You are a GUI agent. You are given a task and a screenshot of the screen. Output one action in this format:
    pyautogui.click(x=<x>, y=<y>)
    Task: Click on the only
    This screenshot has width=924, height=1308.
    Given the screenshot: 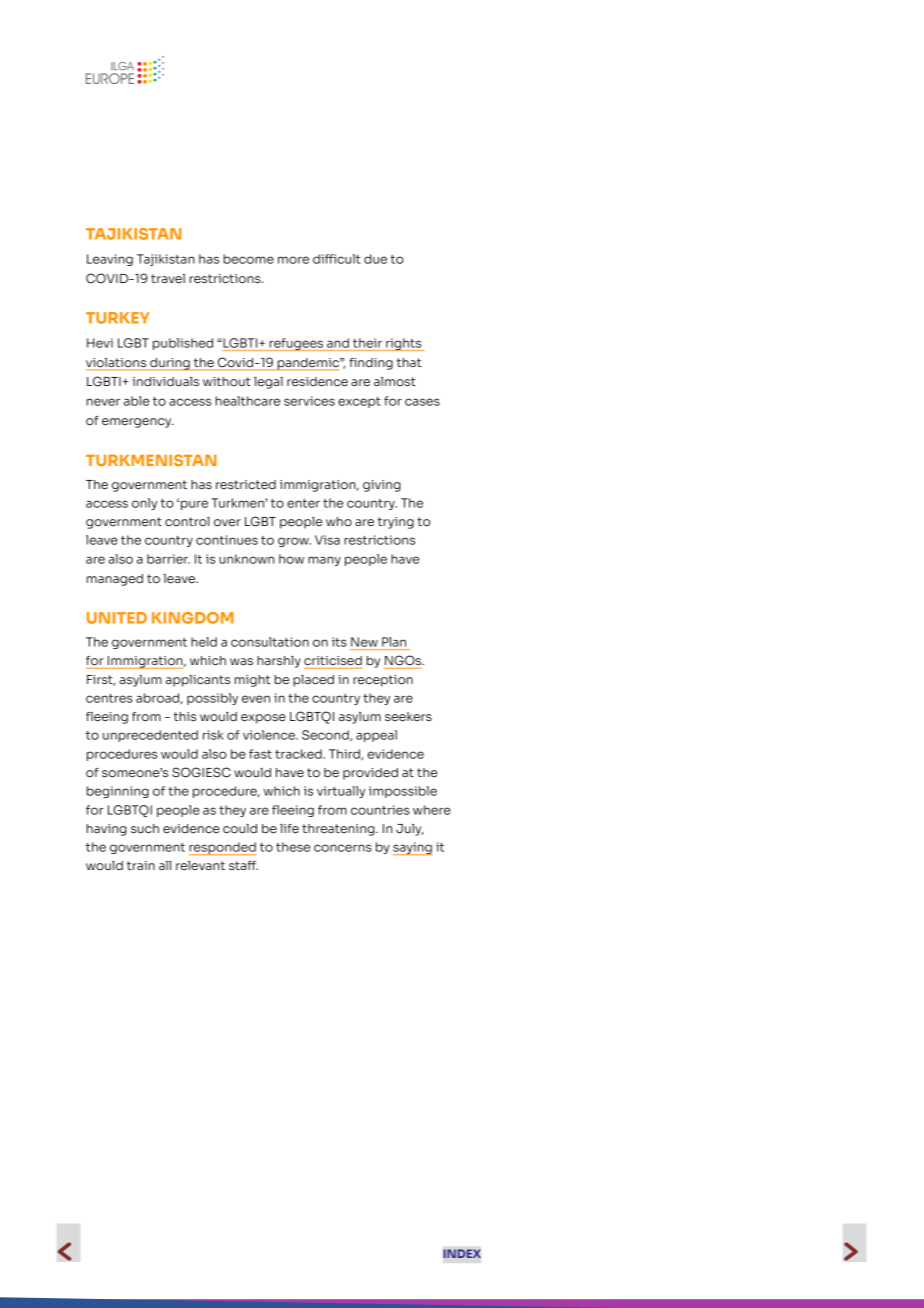 What is the action you would take?
    pyautogui.click(x=144, y=504)
